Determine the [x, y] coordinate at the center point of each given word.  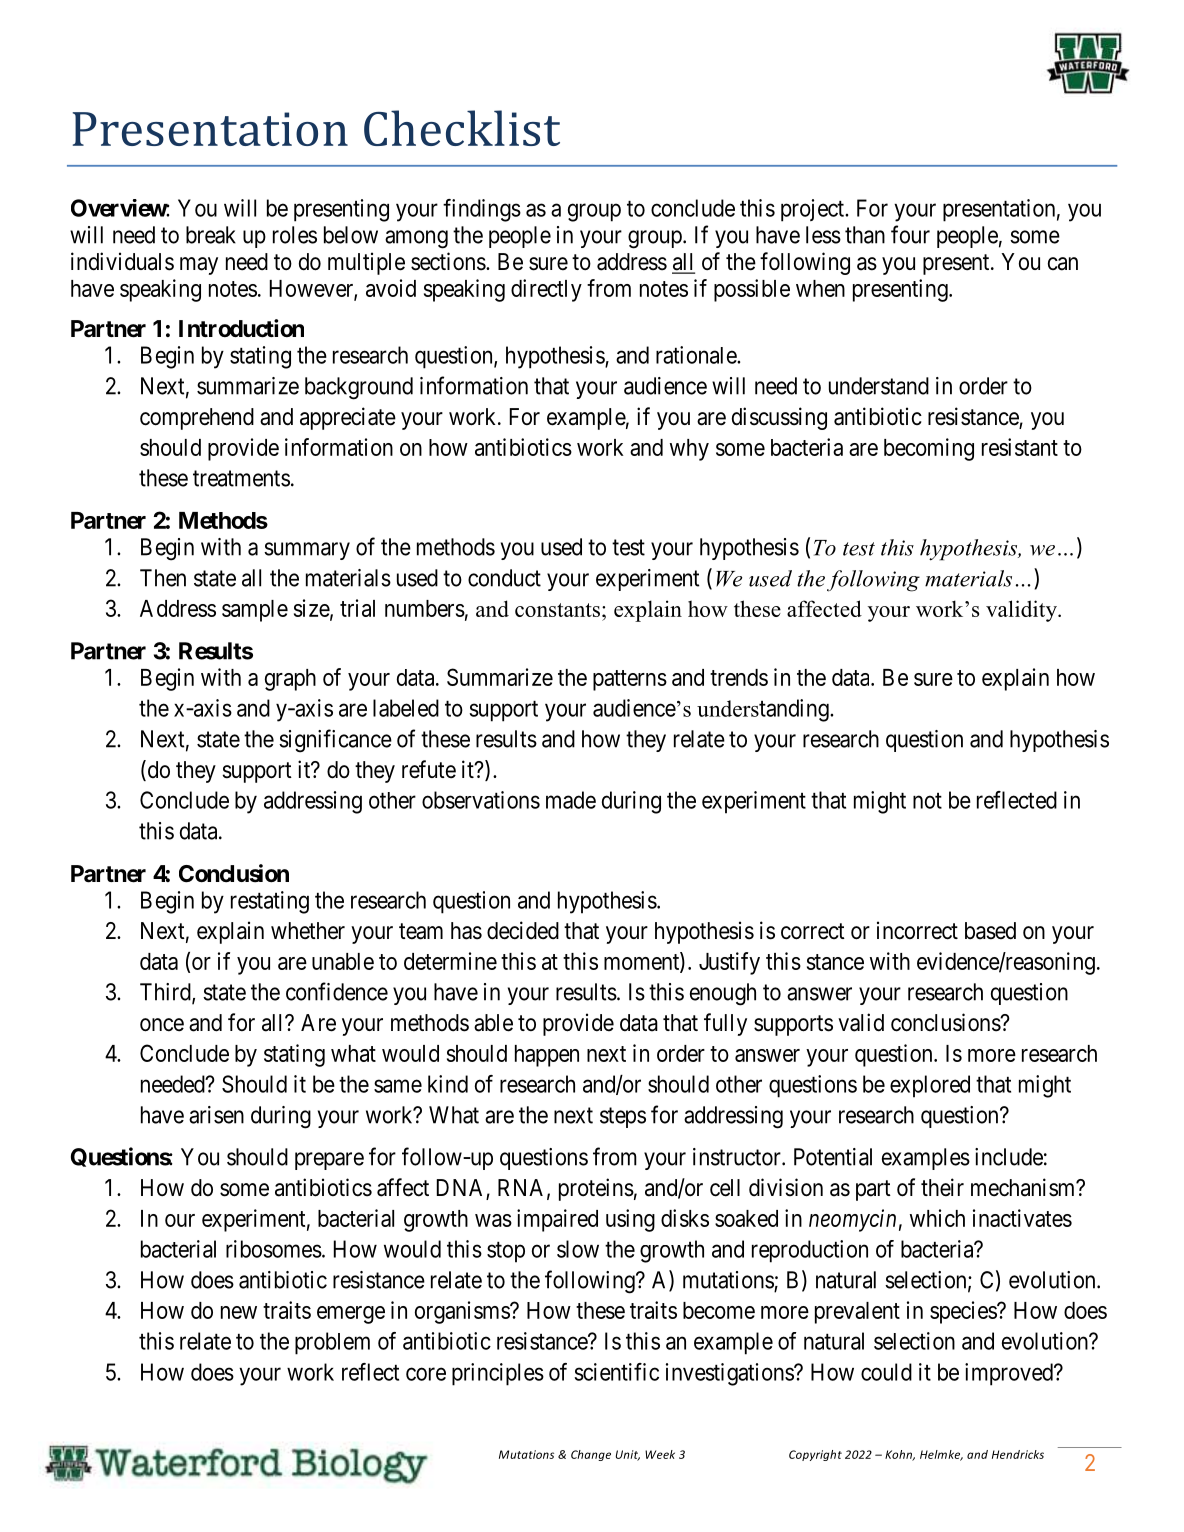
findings [482, 210]
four [910, 234]
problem [332, 1343]
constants [557, 610]
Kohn [900, 1455]
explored [930, 1086]
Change [591, 1455]
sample [255, 611]
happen [547, 1056]
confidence [337, 991]
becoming [929, 449]
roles [295, 235]
